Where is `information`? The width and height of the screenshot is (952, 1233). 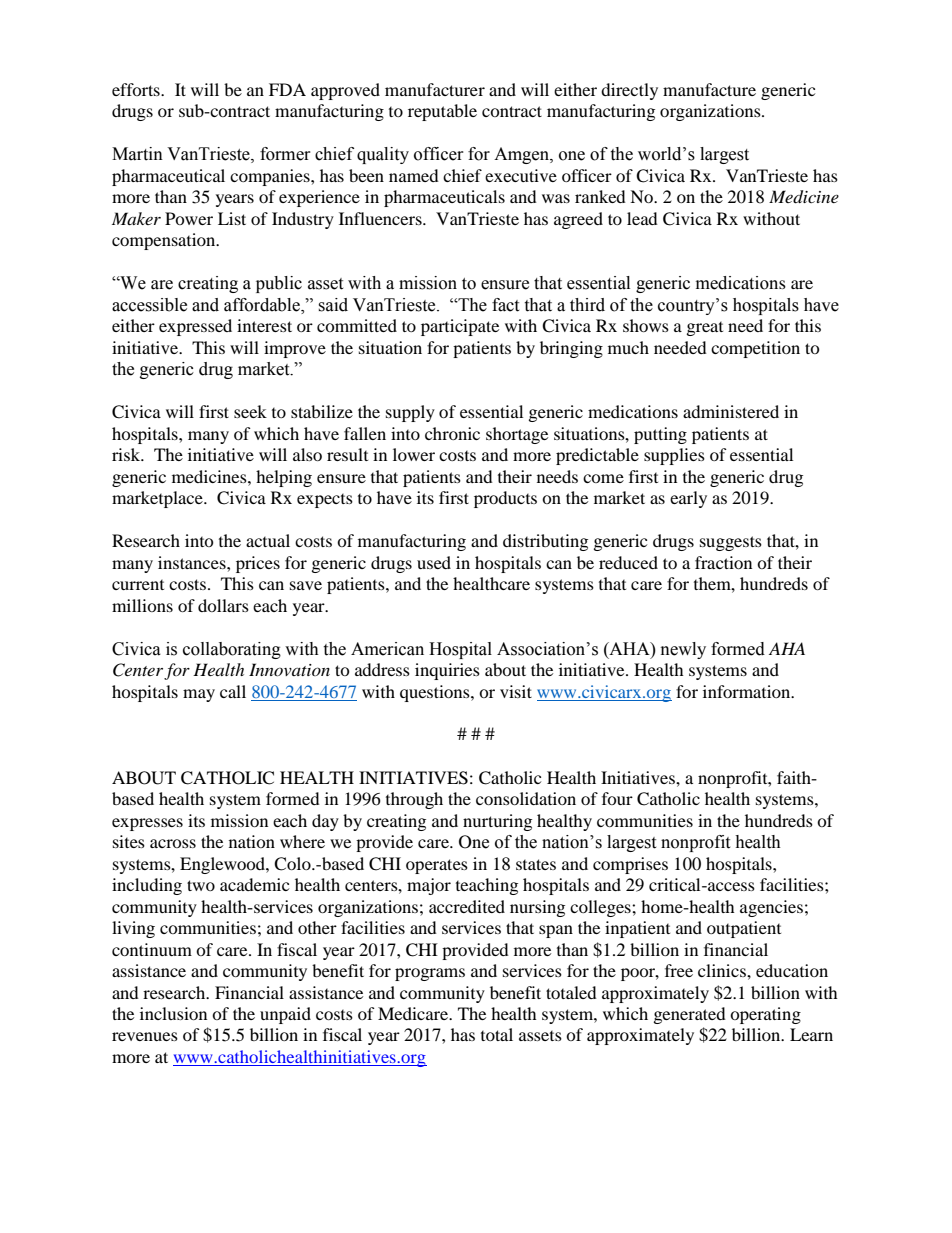 information is located at coordinates (748, 691).
